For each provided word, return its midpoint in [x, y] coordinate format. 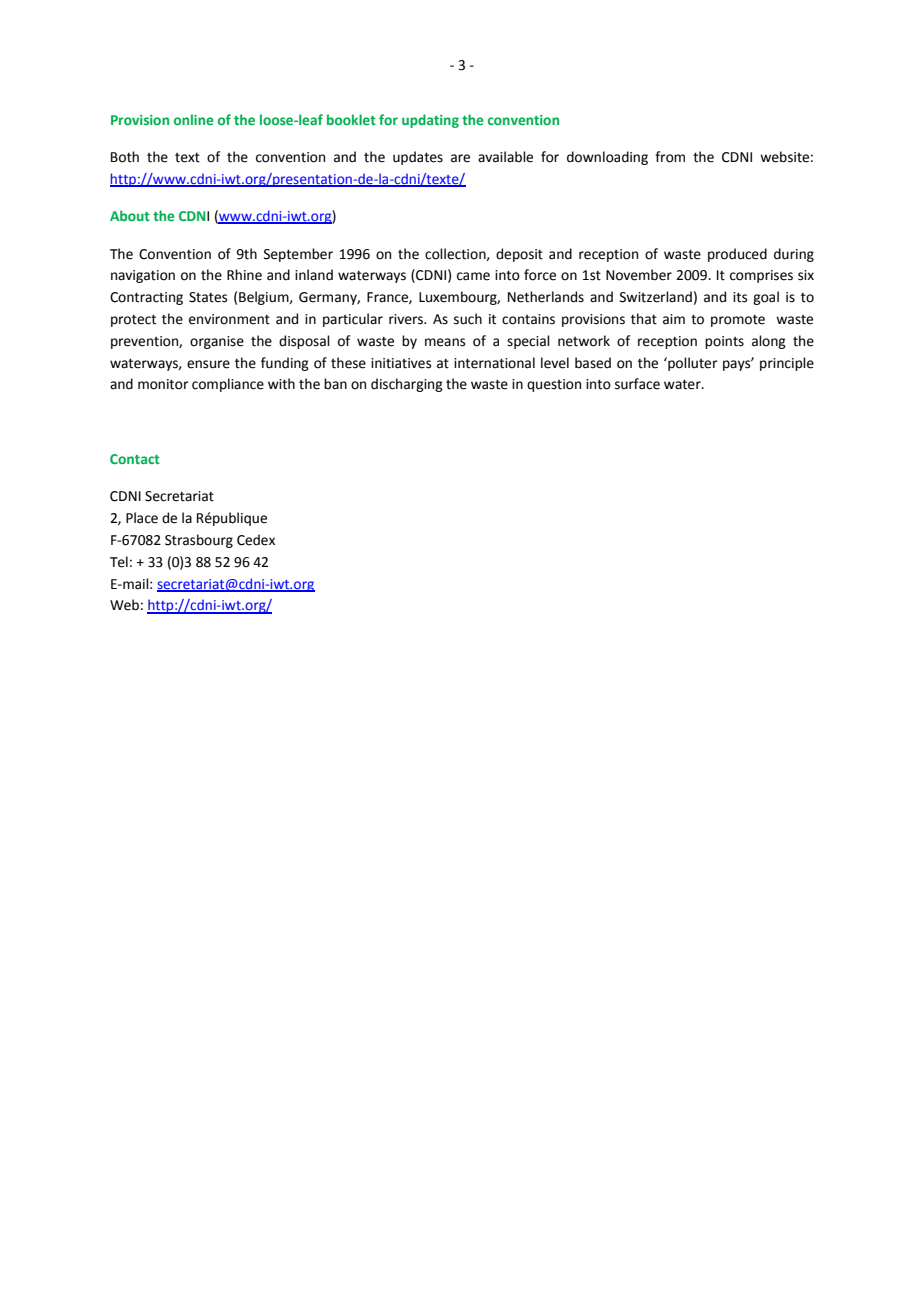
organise [217, 342]
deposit [519, 255]
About [130, 215]
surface [637, 384]
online [194, 119]
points [724, 342]
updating [430, 121]
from [670, 157]
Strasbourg [199, 541]
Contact [135, 459]
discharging [407, 385]
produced [737, 255]
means [445, 342]
